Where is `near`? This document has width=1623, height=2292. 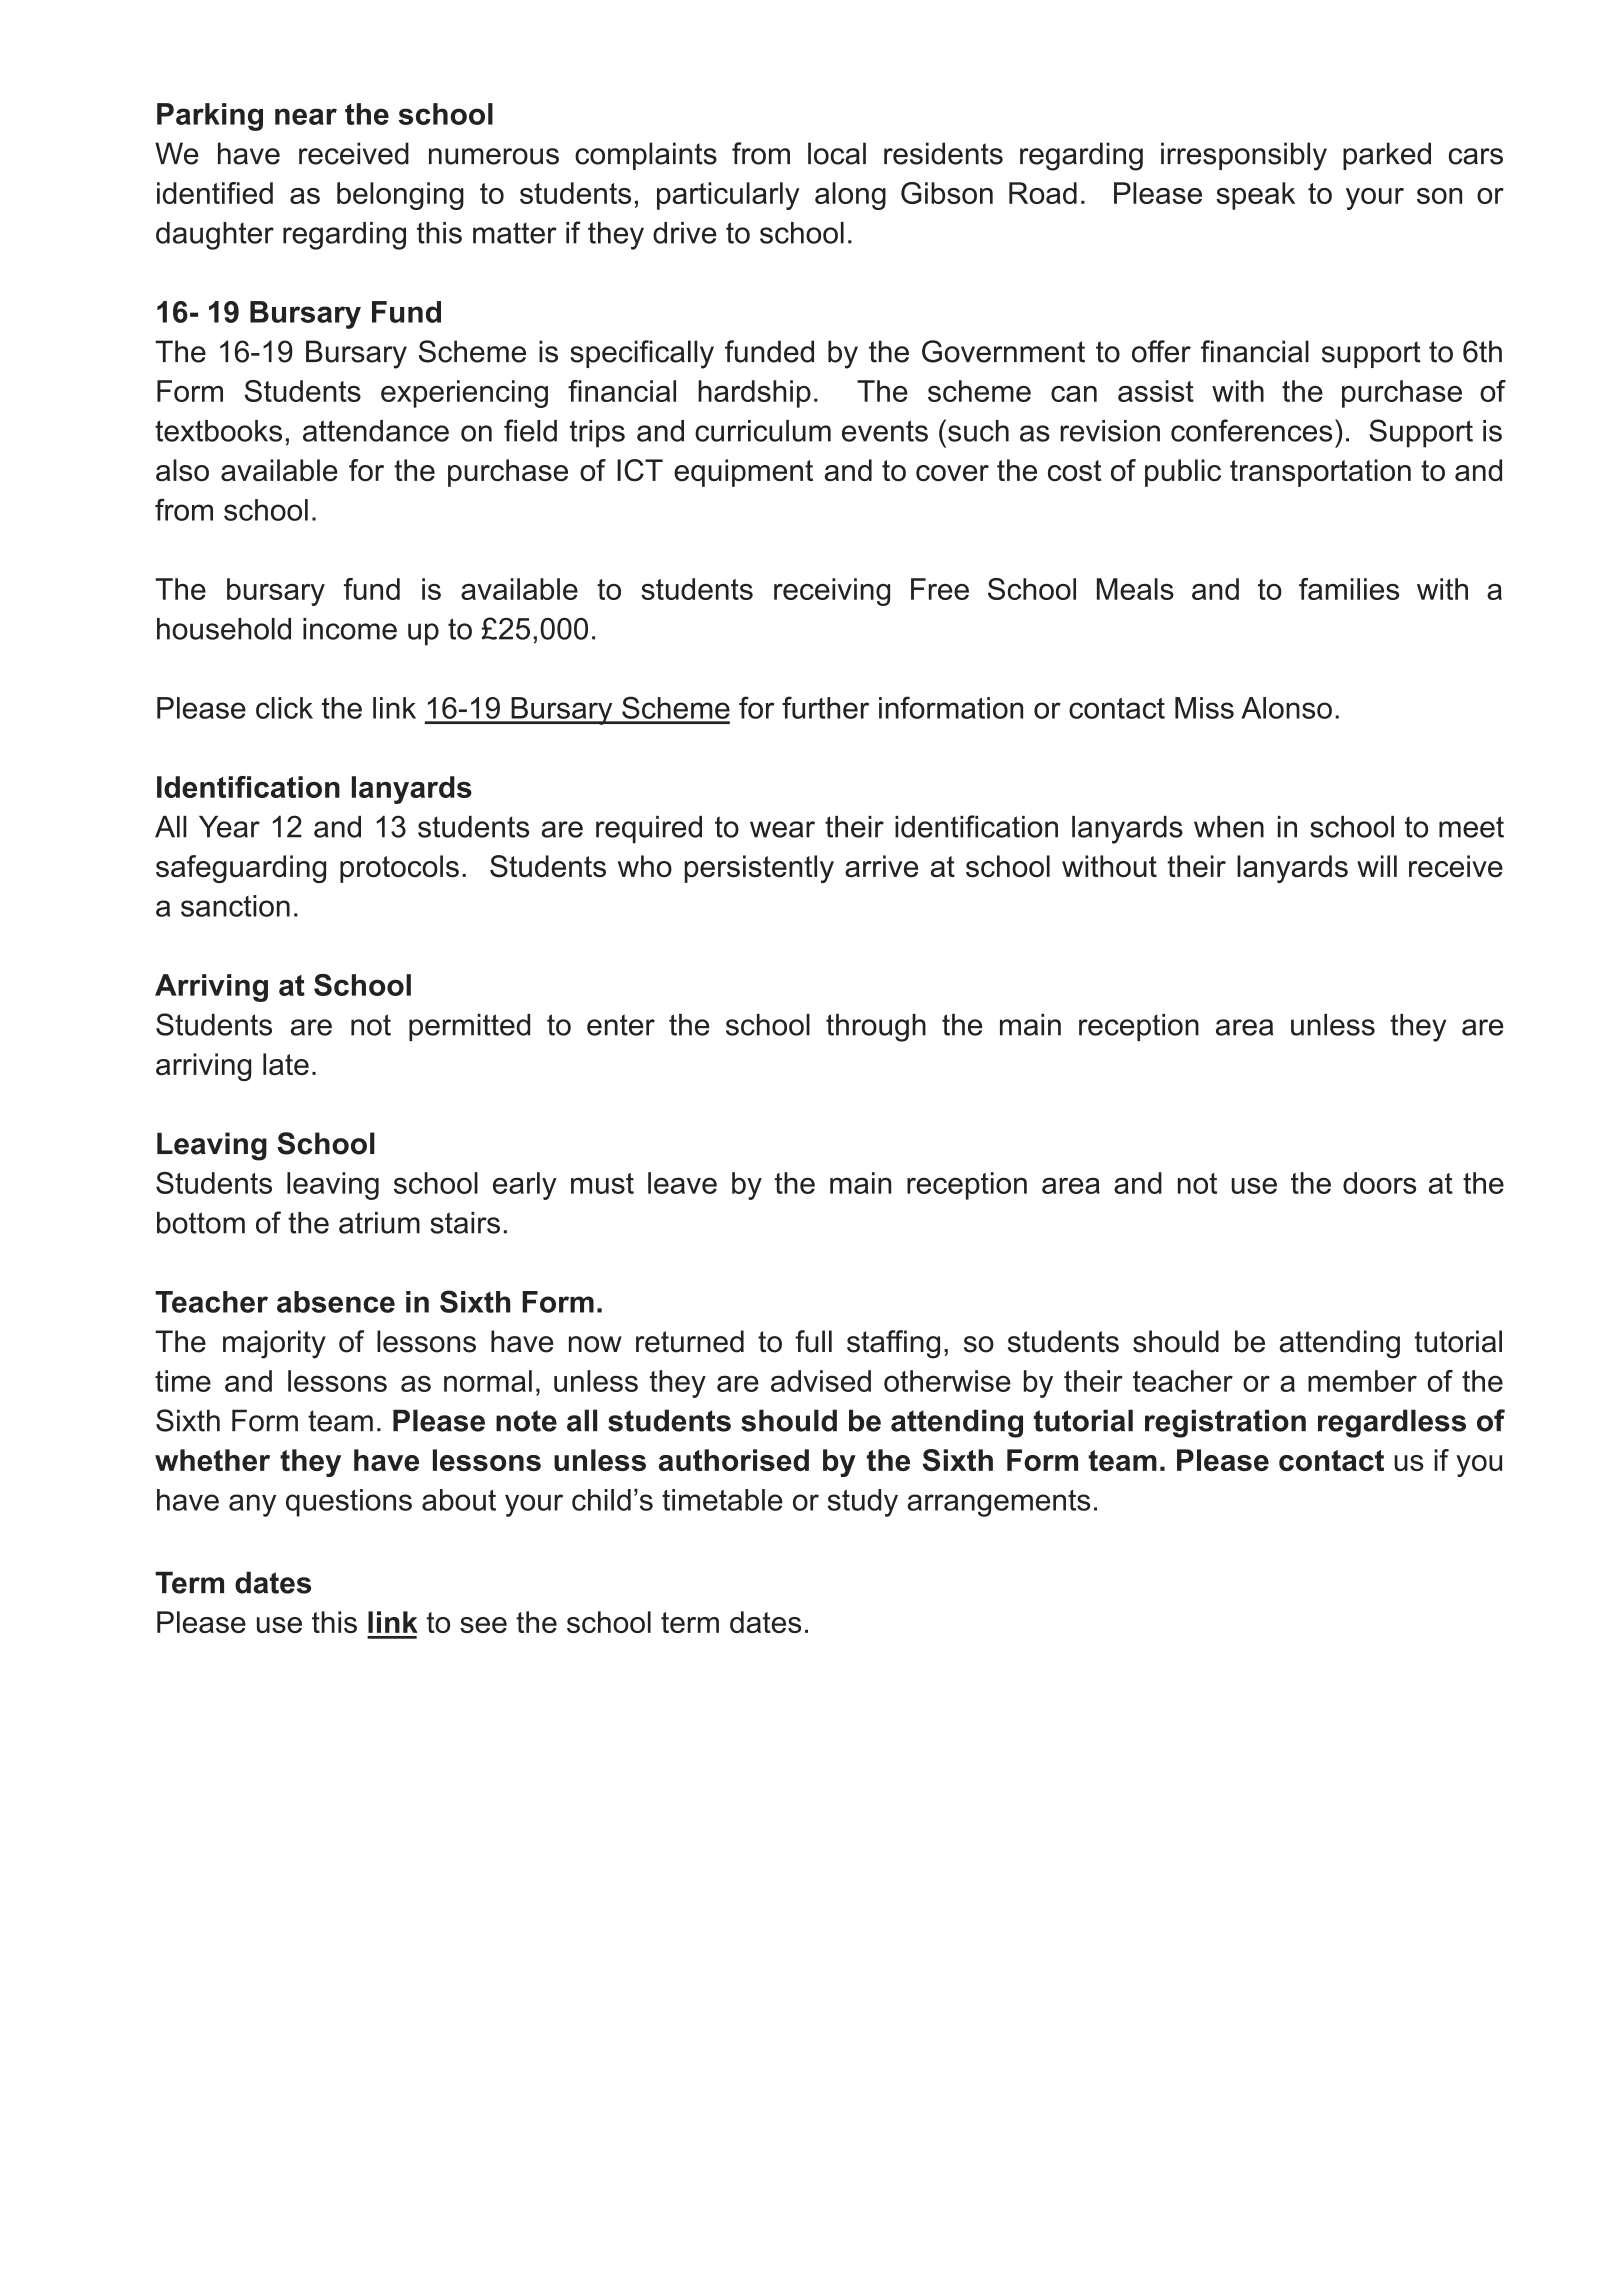
near is located at coordinates (306, 116).
